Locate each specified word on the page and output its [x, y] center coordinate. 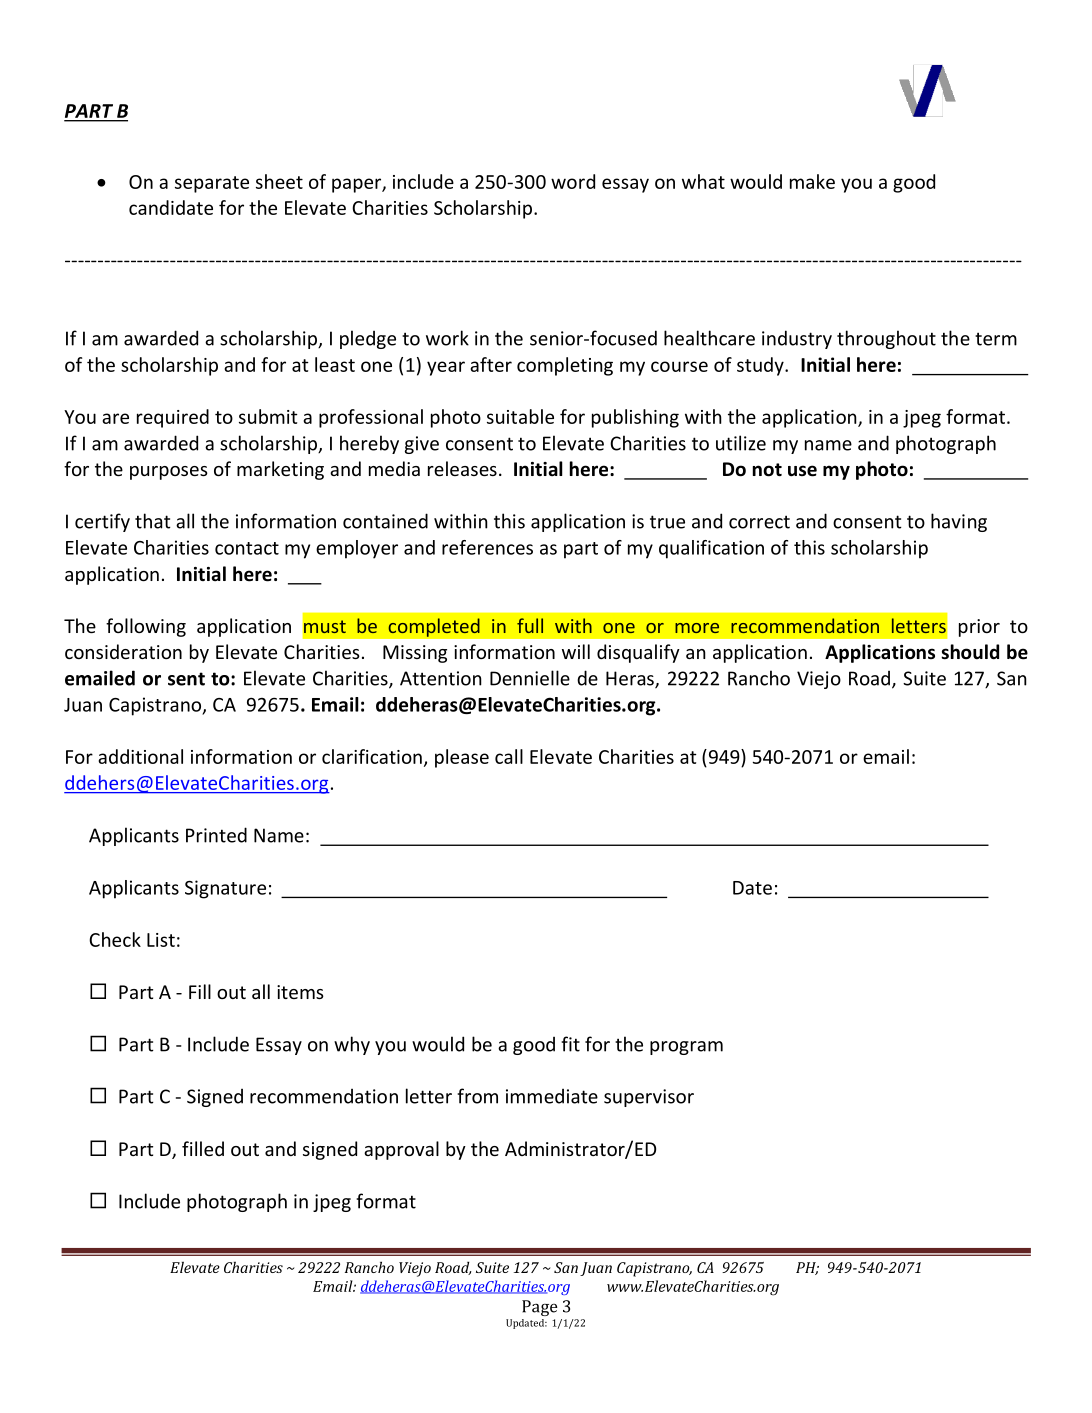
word [573, 181]
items [300, 992]
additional [140, 756]
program [686, 1048]
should [970, 652]
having [959, 522]
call [509, 756]
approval [401, 1150]
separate [212, 184]
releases [462, 468]
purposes [169, 473]
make [812, 181]
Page [540, 1308]
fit [570, 1044]
